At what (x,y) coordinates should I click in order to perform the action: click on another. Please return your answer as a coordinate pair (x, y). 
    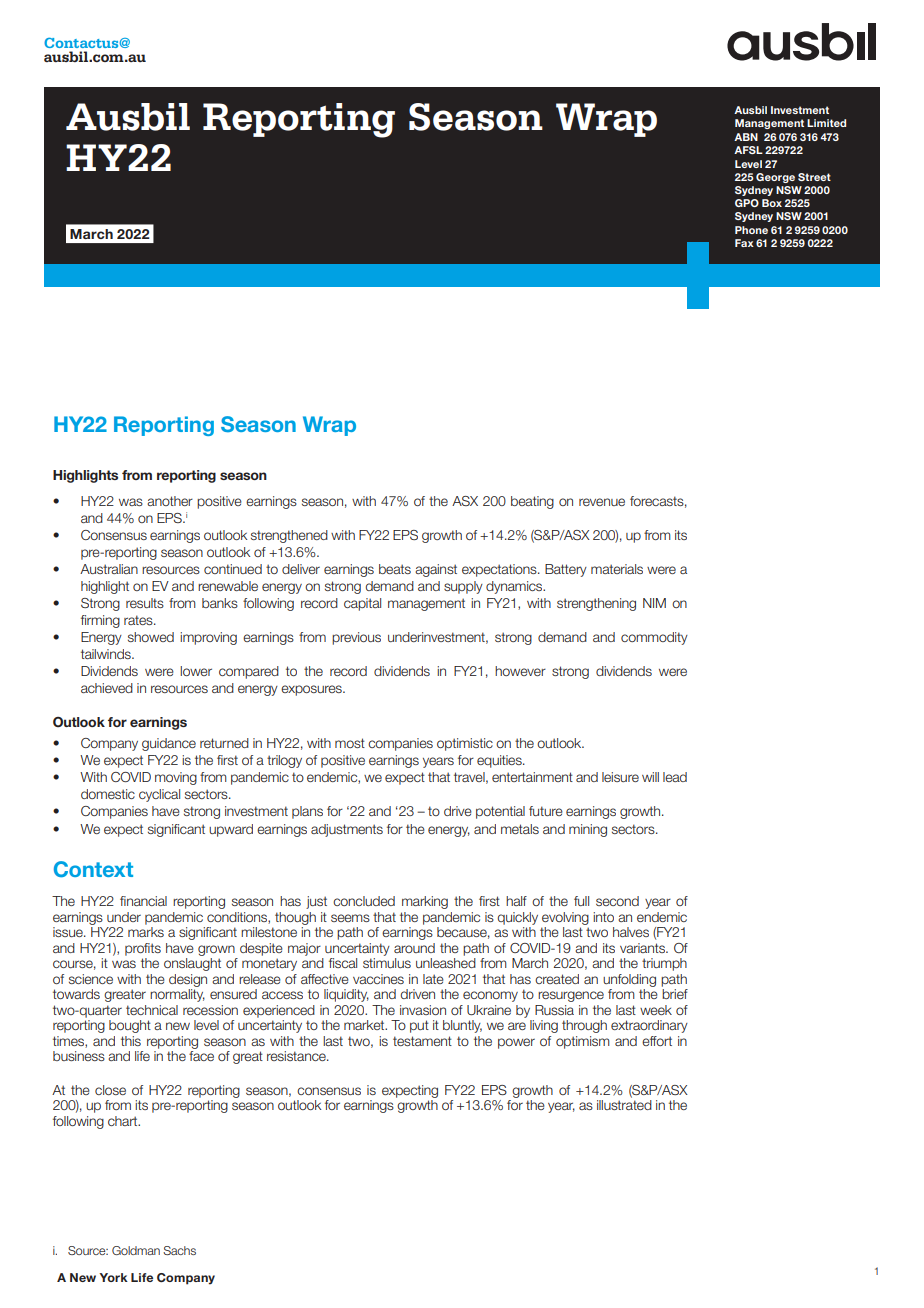
    Looking at the image, I should click on (170, 501).
